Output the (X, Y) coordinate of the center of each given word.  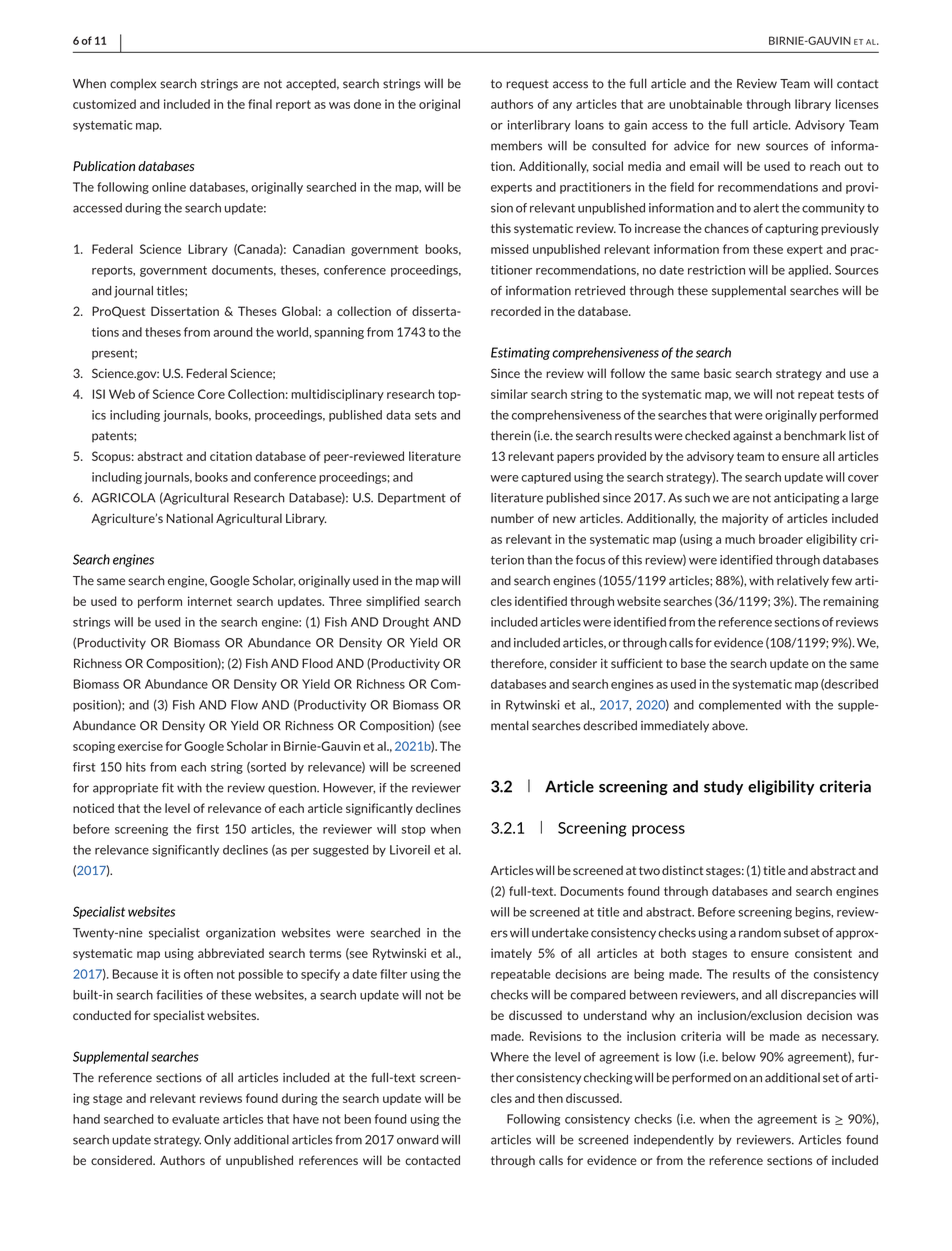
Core (211, 394)
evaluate (195, 1119)
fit (168, 788)
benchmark (815, 435)
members (516, 146)
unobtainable (705, 104)
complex (133, 84)
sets (426, 415)
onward (417, 1140)
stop (414, 830)
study (723, 787)
